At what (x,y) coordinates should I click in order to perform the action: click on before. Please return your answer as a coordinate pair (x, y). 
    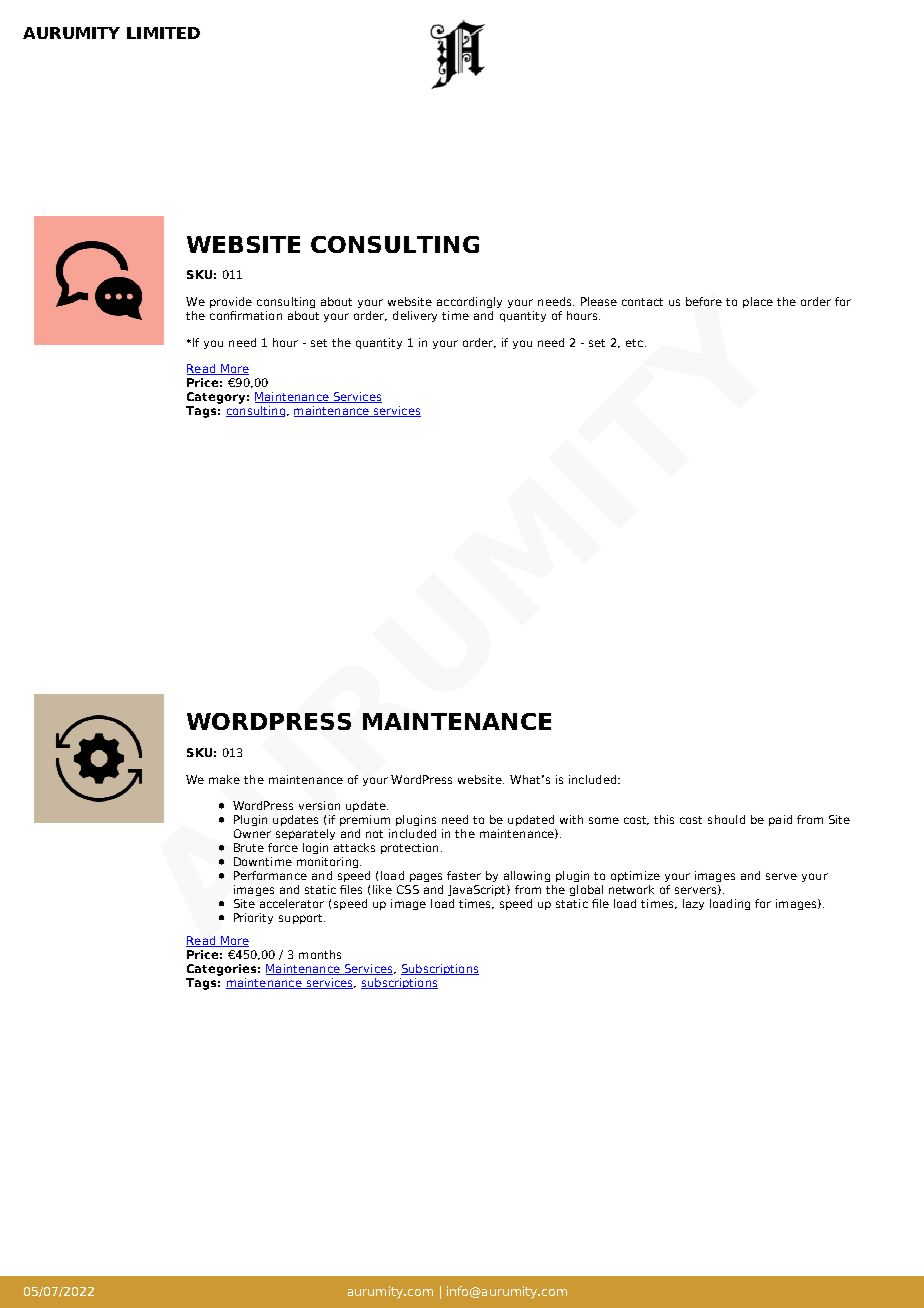
    Looking at the image, I should click on (704, 301).
